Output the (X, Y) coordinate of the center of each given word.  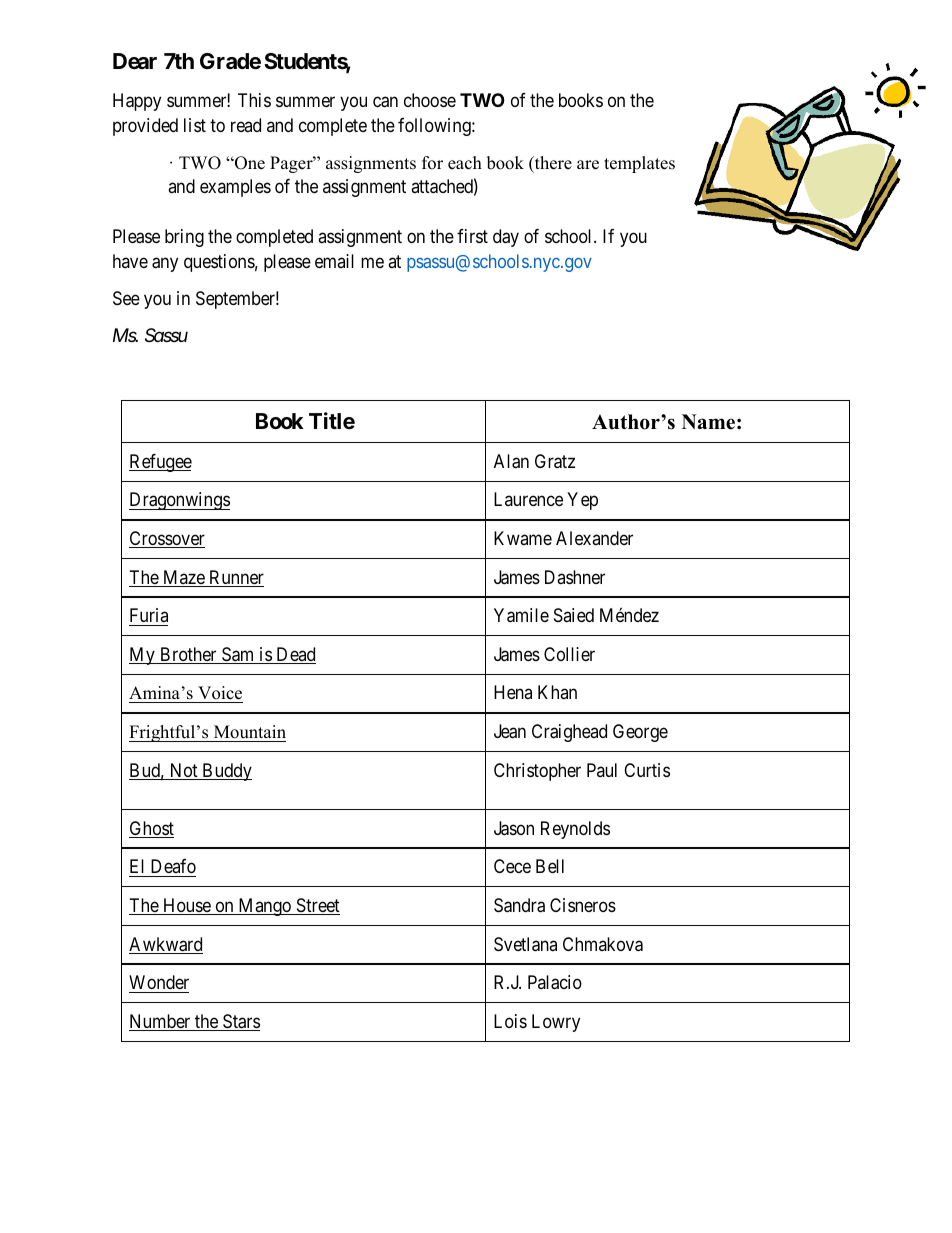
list (195, 125)
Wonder (159, 982)
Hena (513, 692)
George (640, 733)
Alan (511, 461)
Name (708, 422)
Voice (219, 694)
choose (430, 100)
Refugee (160, 463)
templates (639, 164)
